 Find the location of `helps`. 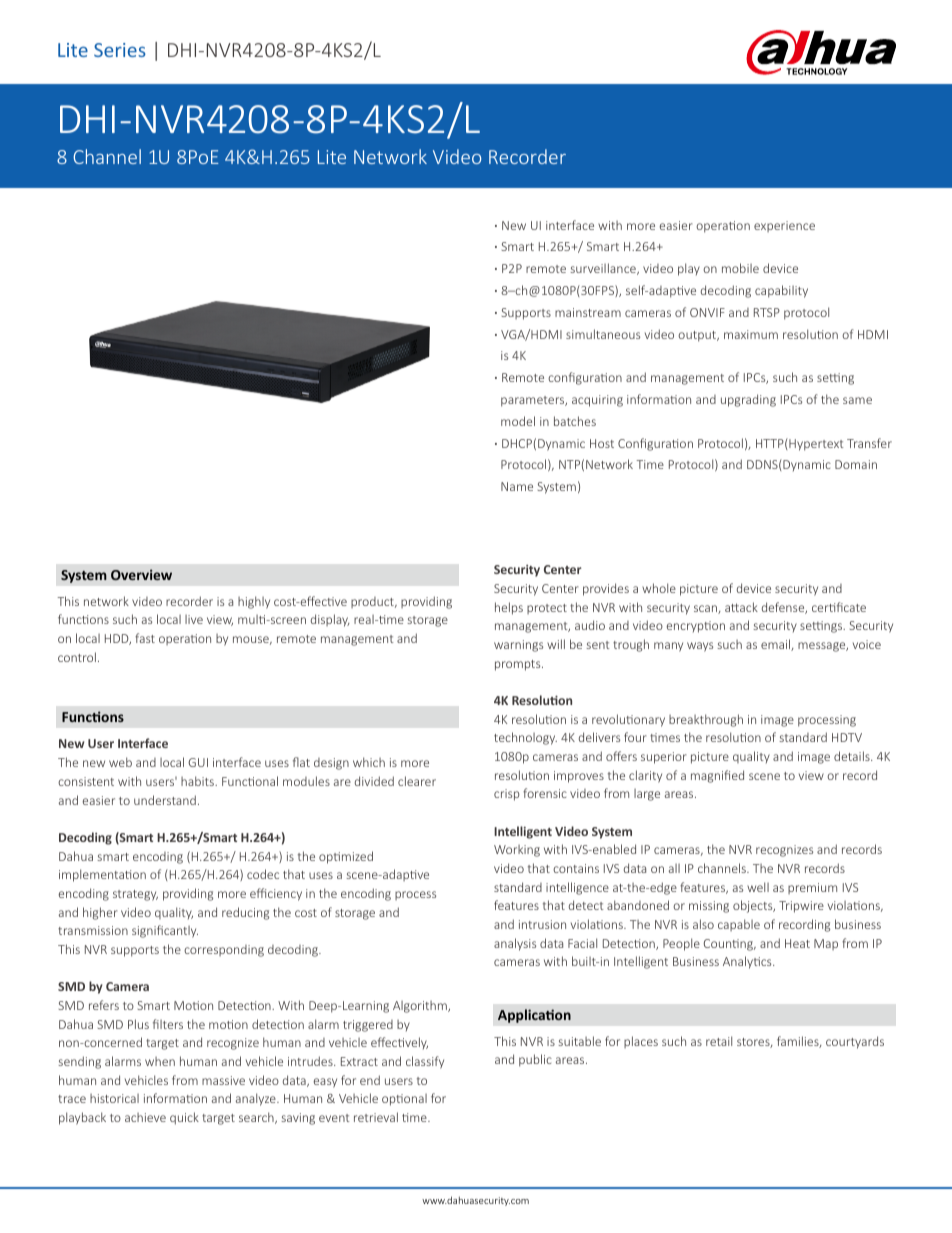

helps is located at coordinates (509, 608).
